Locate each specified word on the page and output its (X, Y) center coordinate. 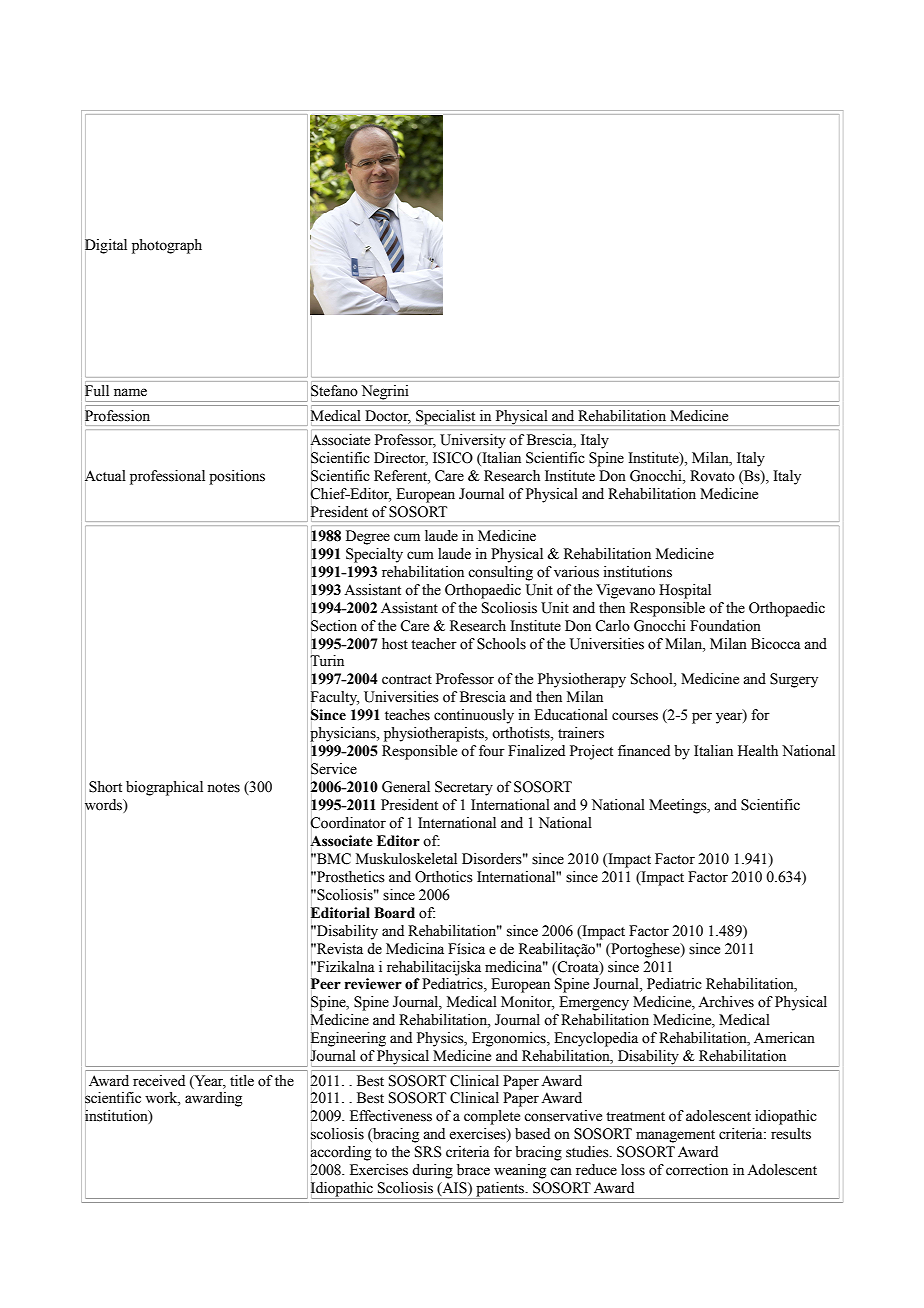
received (159, 1081)
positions (237, 477)
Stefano (334, 391)
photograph (167, 246)
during (432, 1171)
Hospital (685, 591)
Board (394, 913)
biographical (164, 788)
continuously (474, 716)
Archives (726, 1002)
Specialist (445, 417)
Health (758, 751)
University (473, 441)
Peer (326, 984)
